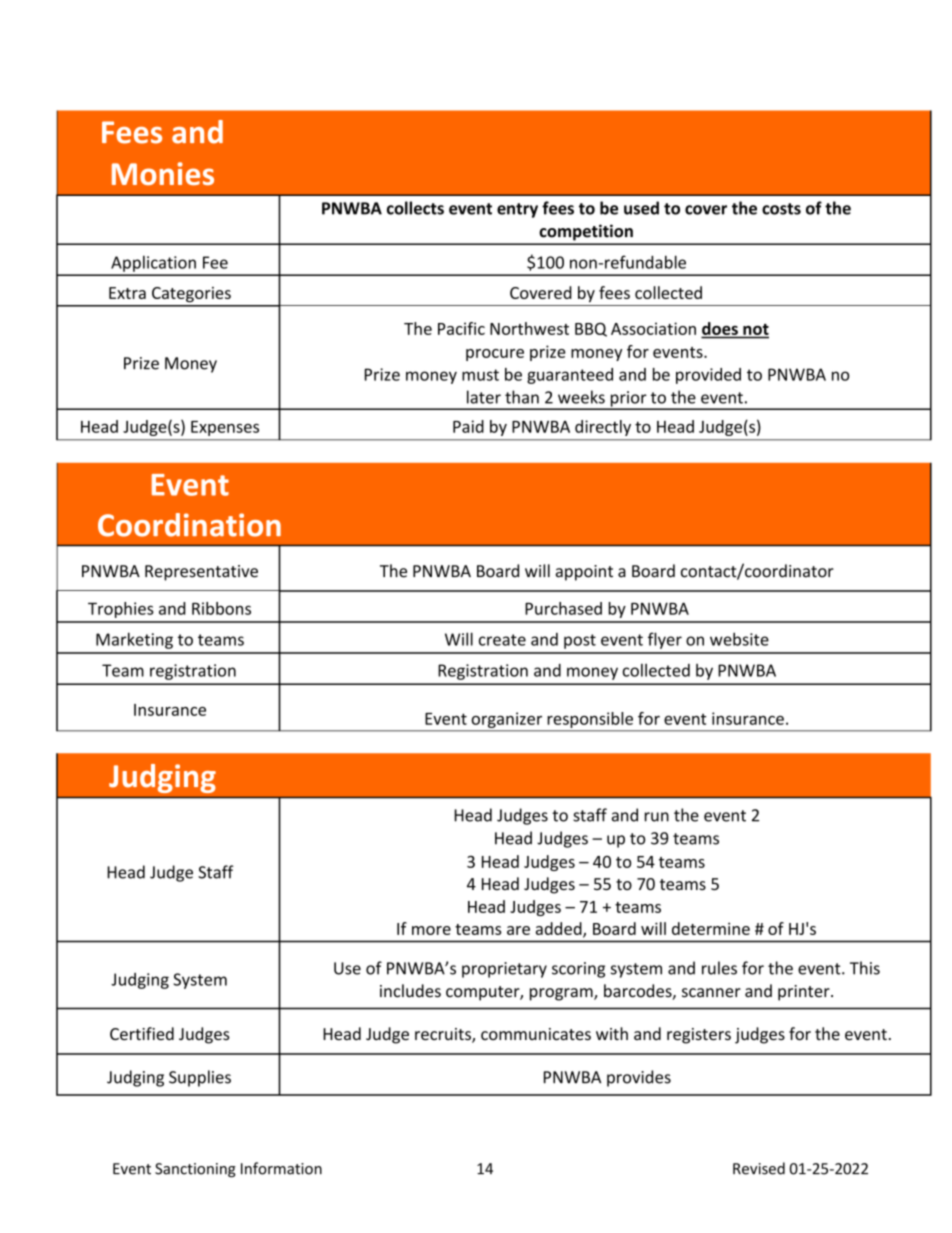 The image size is (952, 1233). I want to click on Monies, so click(163, 173).
